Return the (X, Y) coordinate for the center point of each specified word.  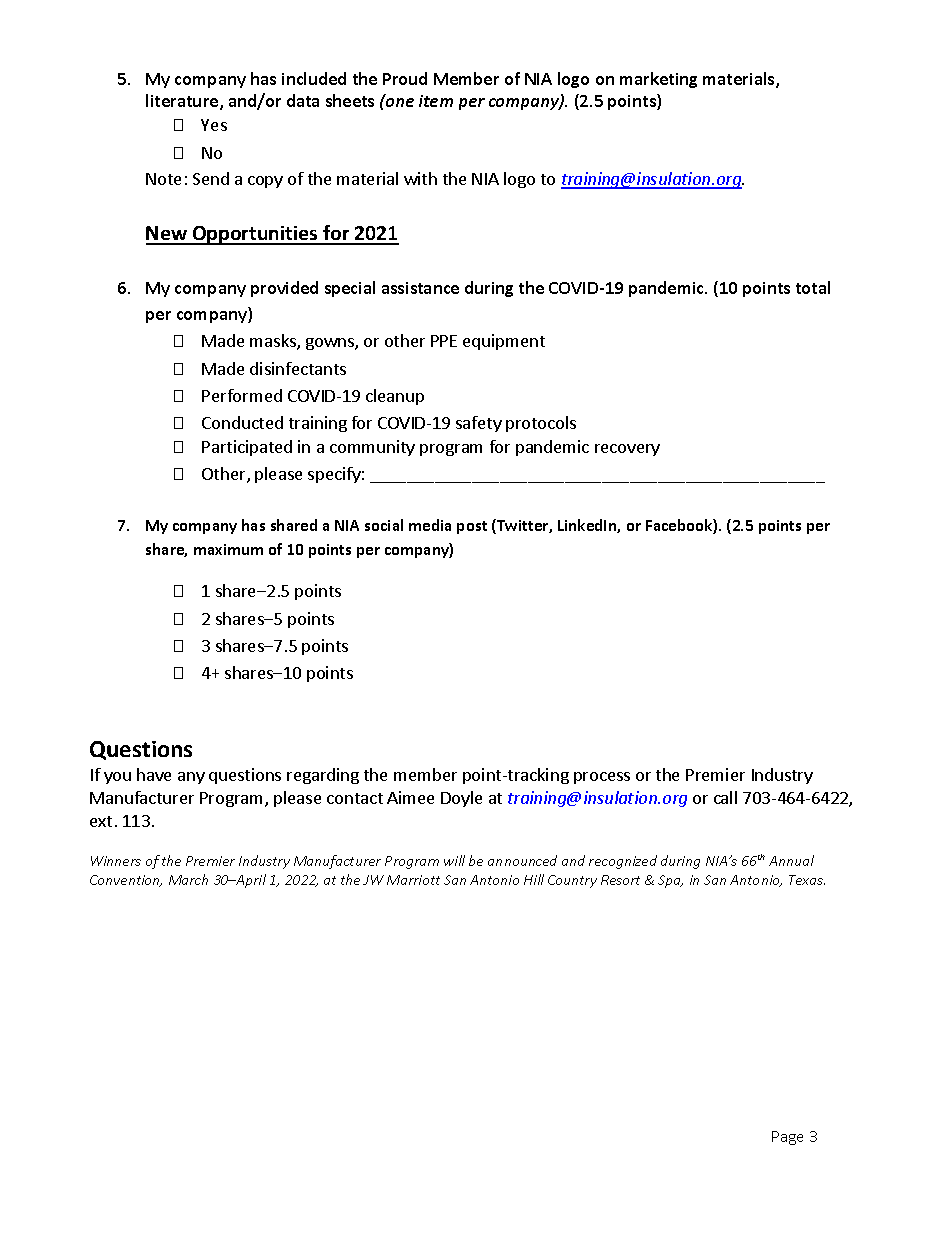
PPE (444, 341)
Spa (670, 881)
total (813, 287)
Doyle (461, 799)
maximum (228, 549)
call (725, 797)
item (436, 101)
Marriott (413, 880)
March (188, 879)
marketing (658, 80)
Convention (126, 881)
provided (284, 289)
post (472, 527)
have (154, 774)
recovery (627, 450)
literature (183, 102)
